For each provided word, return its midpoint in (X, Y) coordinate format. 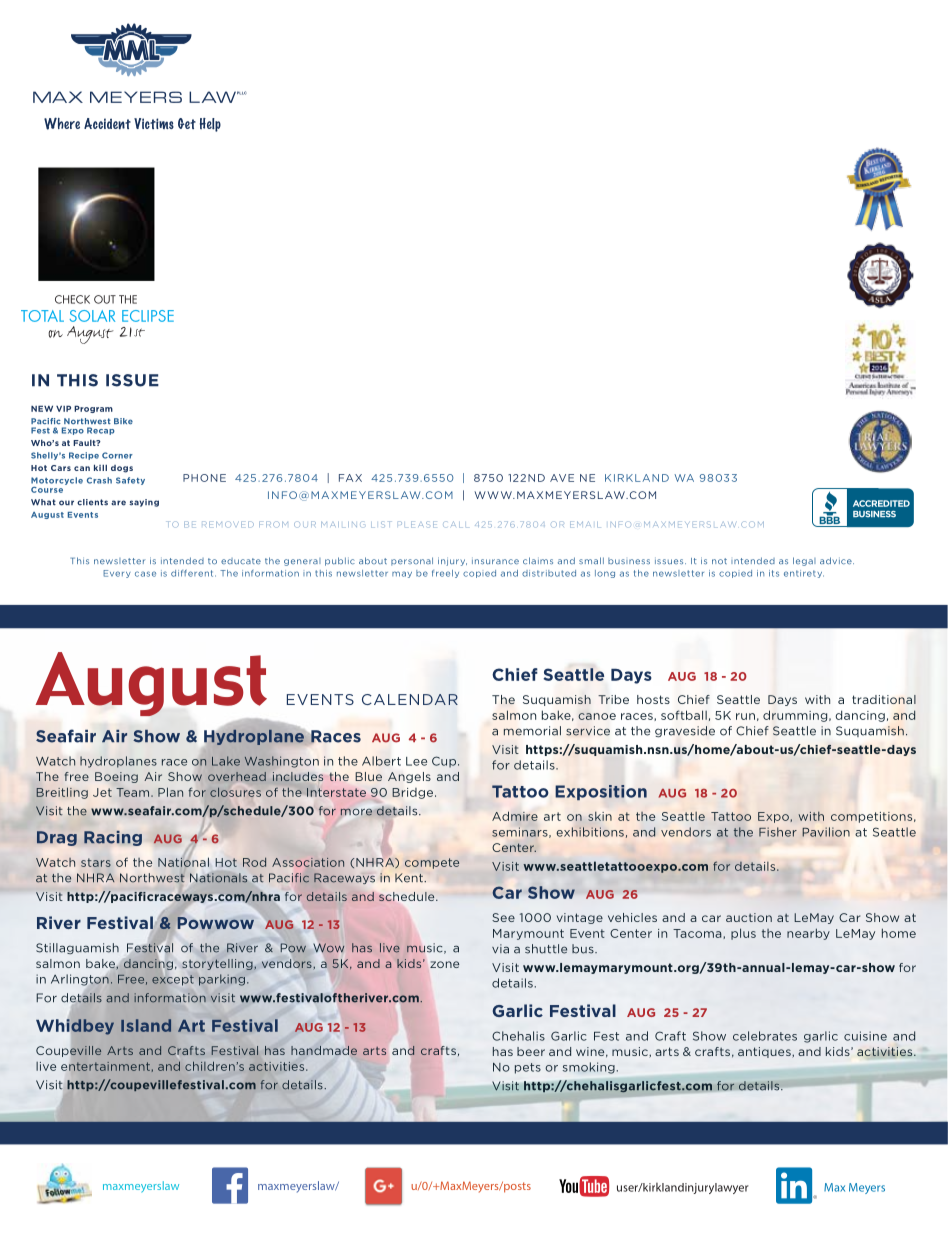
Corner (117, 455)
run (745, 716)
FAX (350, 478)
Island (146, 1025)
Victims (154, 123)
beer (531, 1051)
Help (210, 125)
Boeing (116, 777)
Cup (445, 762)
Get (187, 123)
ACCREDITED (881, 503)
